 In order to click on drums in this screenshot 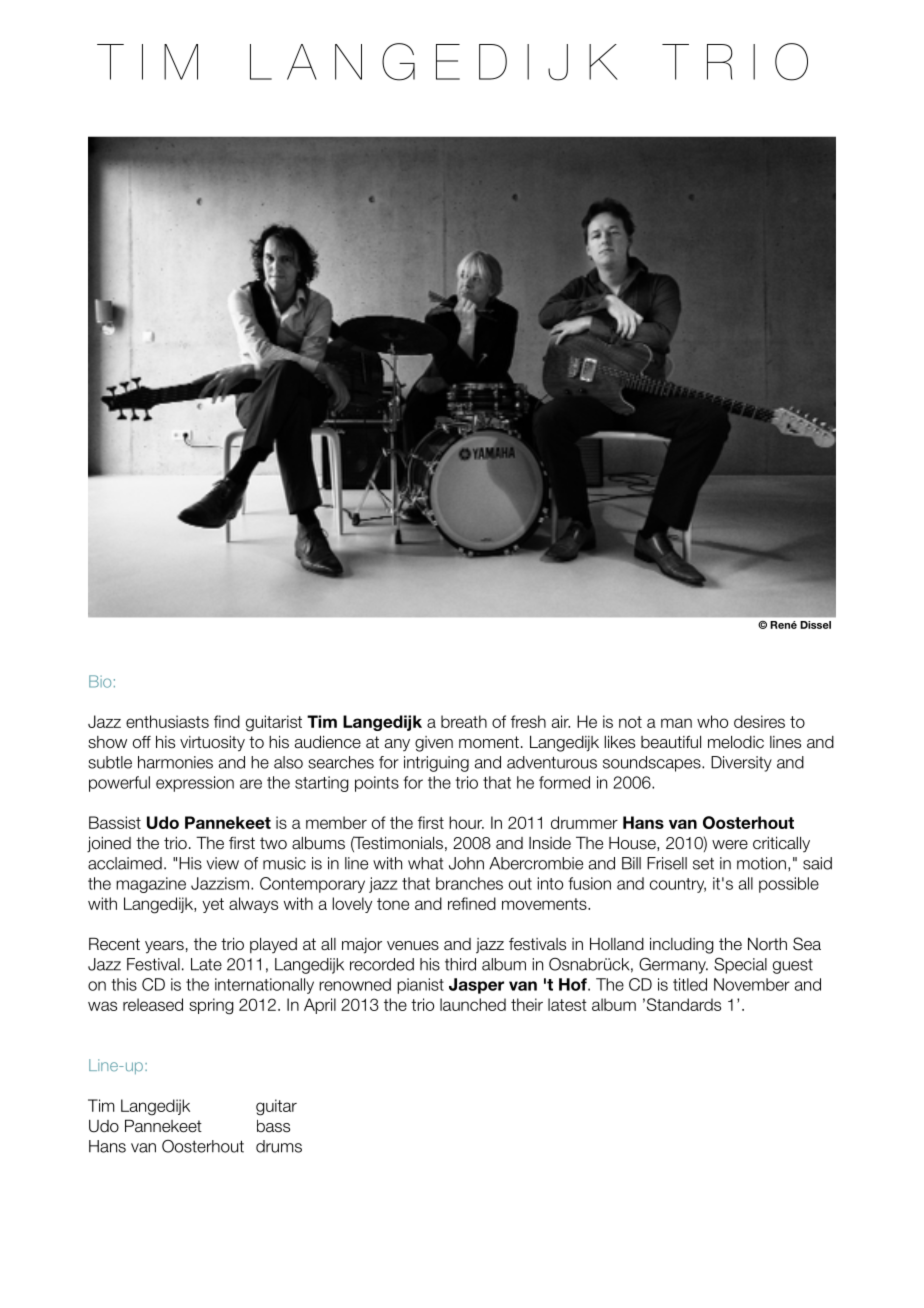, I will do `click(279, 1146)`.
